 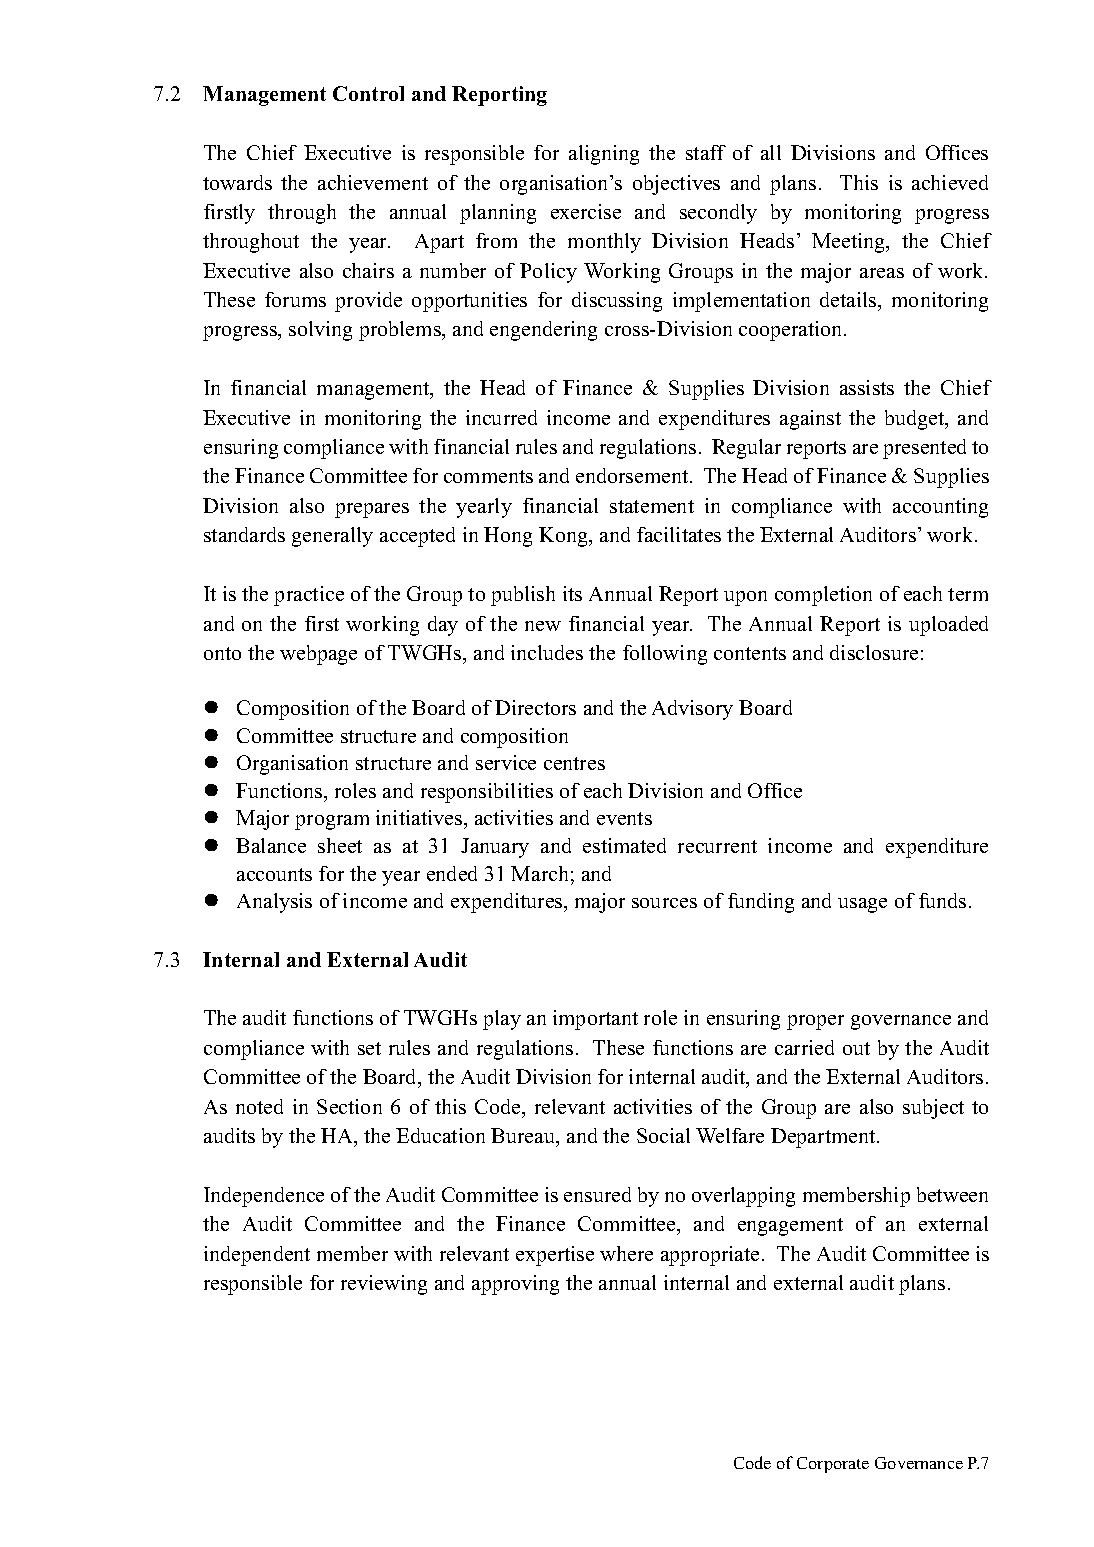 I want to click on achieved, so click(x=950, y=182).
